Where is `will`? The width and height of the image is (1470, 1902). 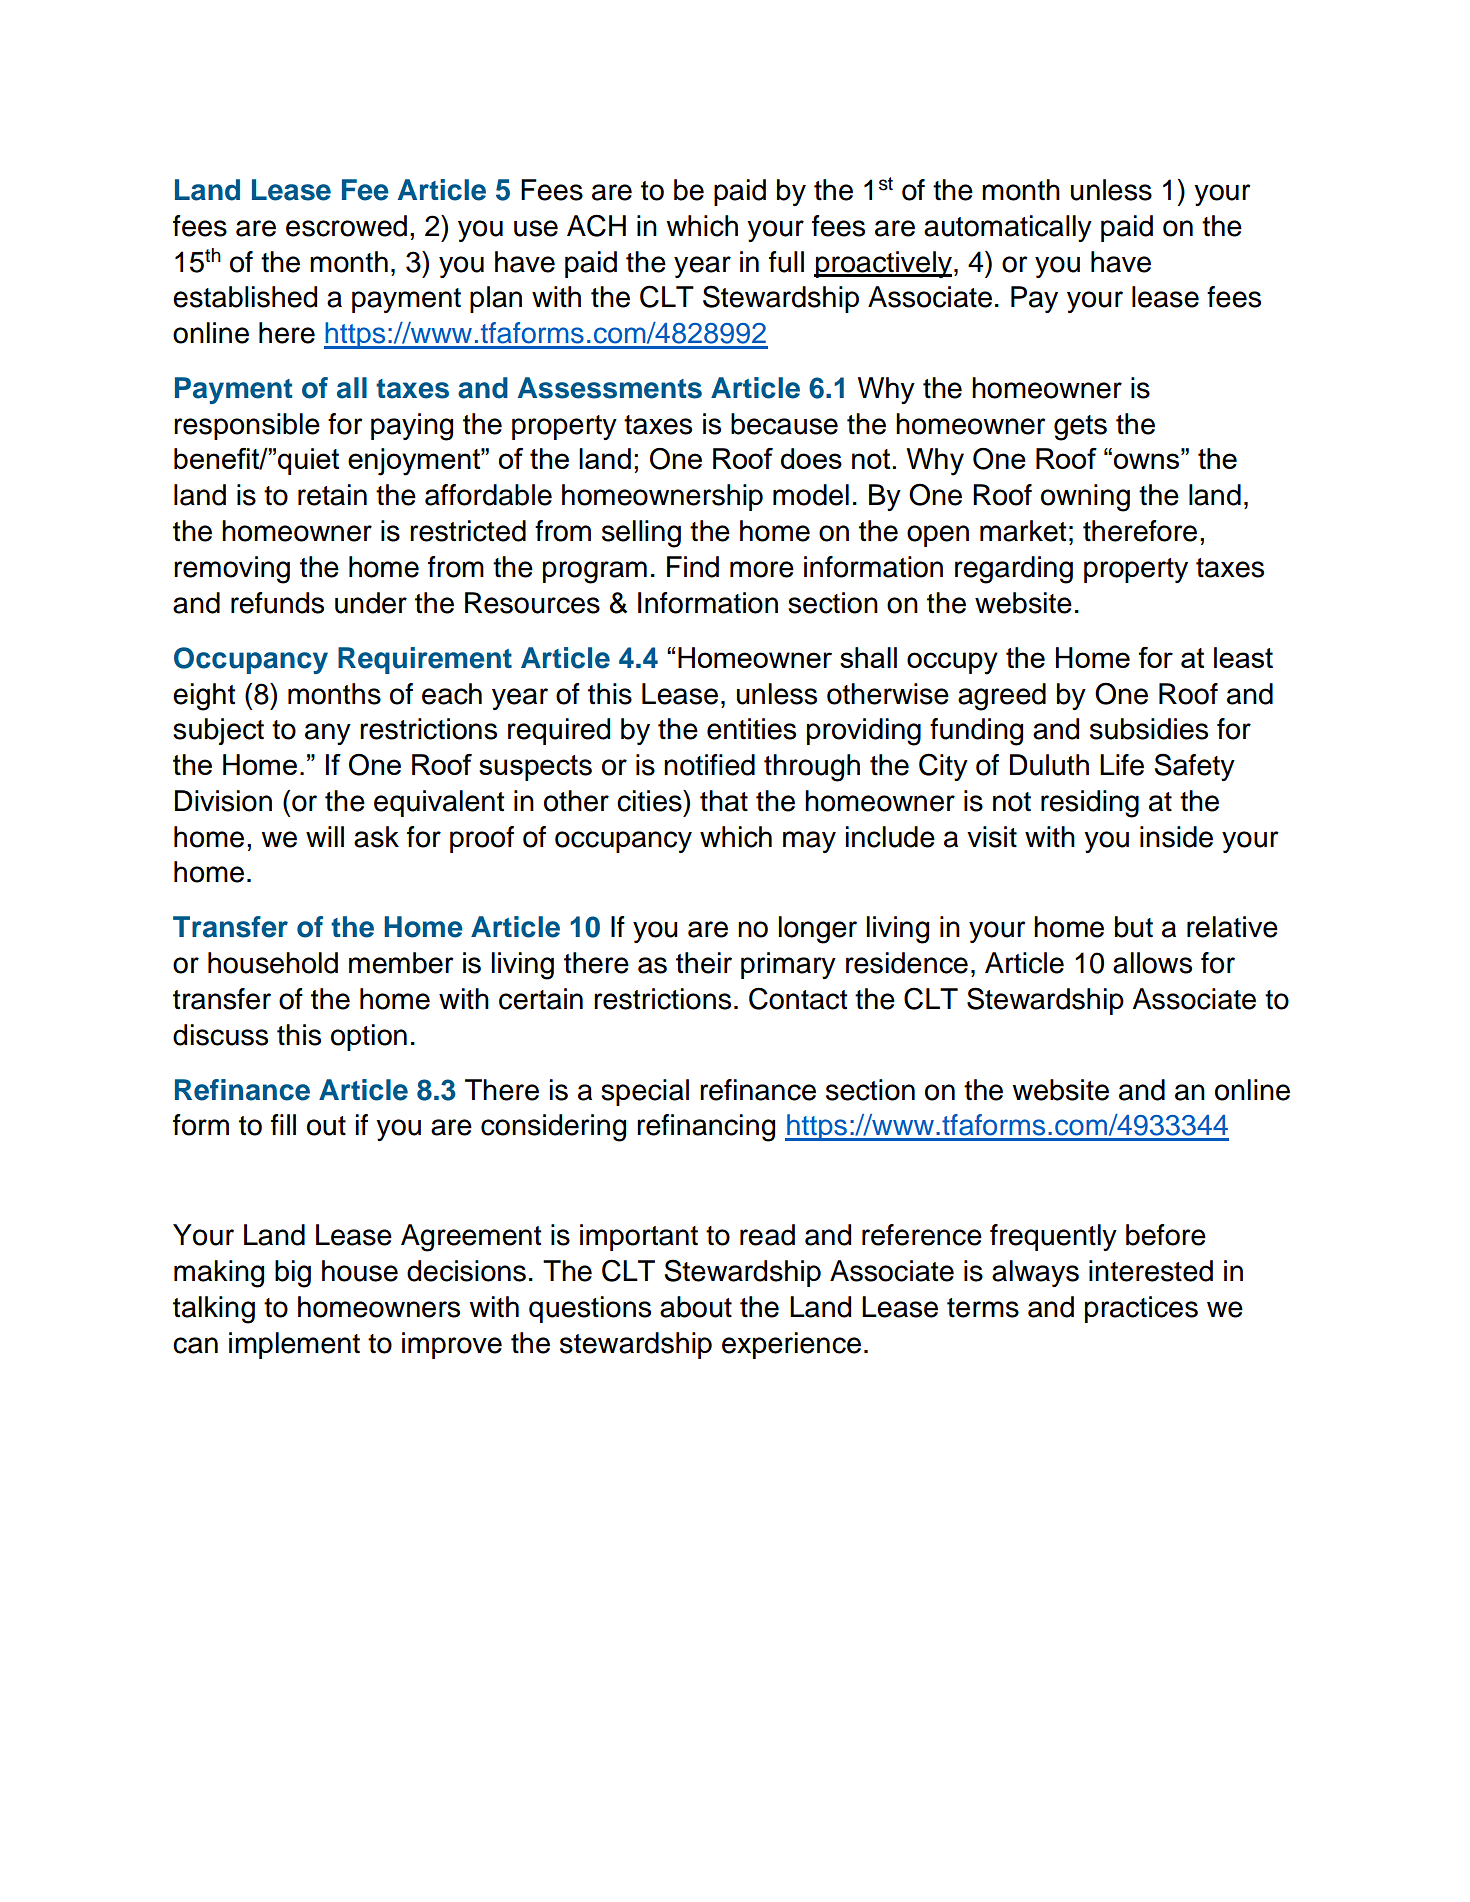 will is located at coordinates (325, 836).
